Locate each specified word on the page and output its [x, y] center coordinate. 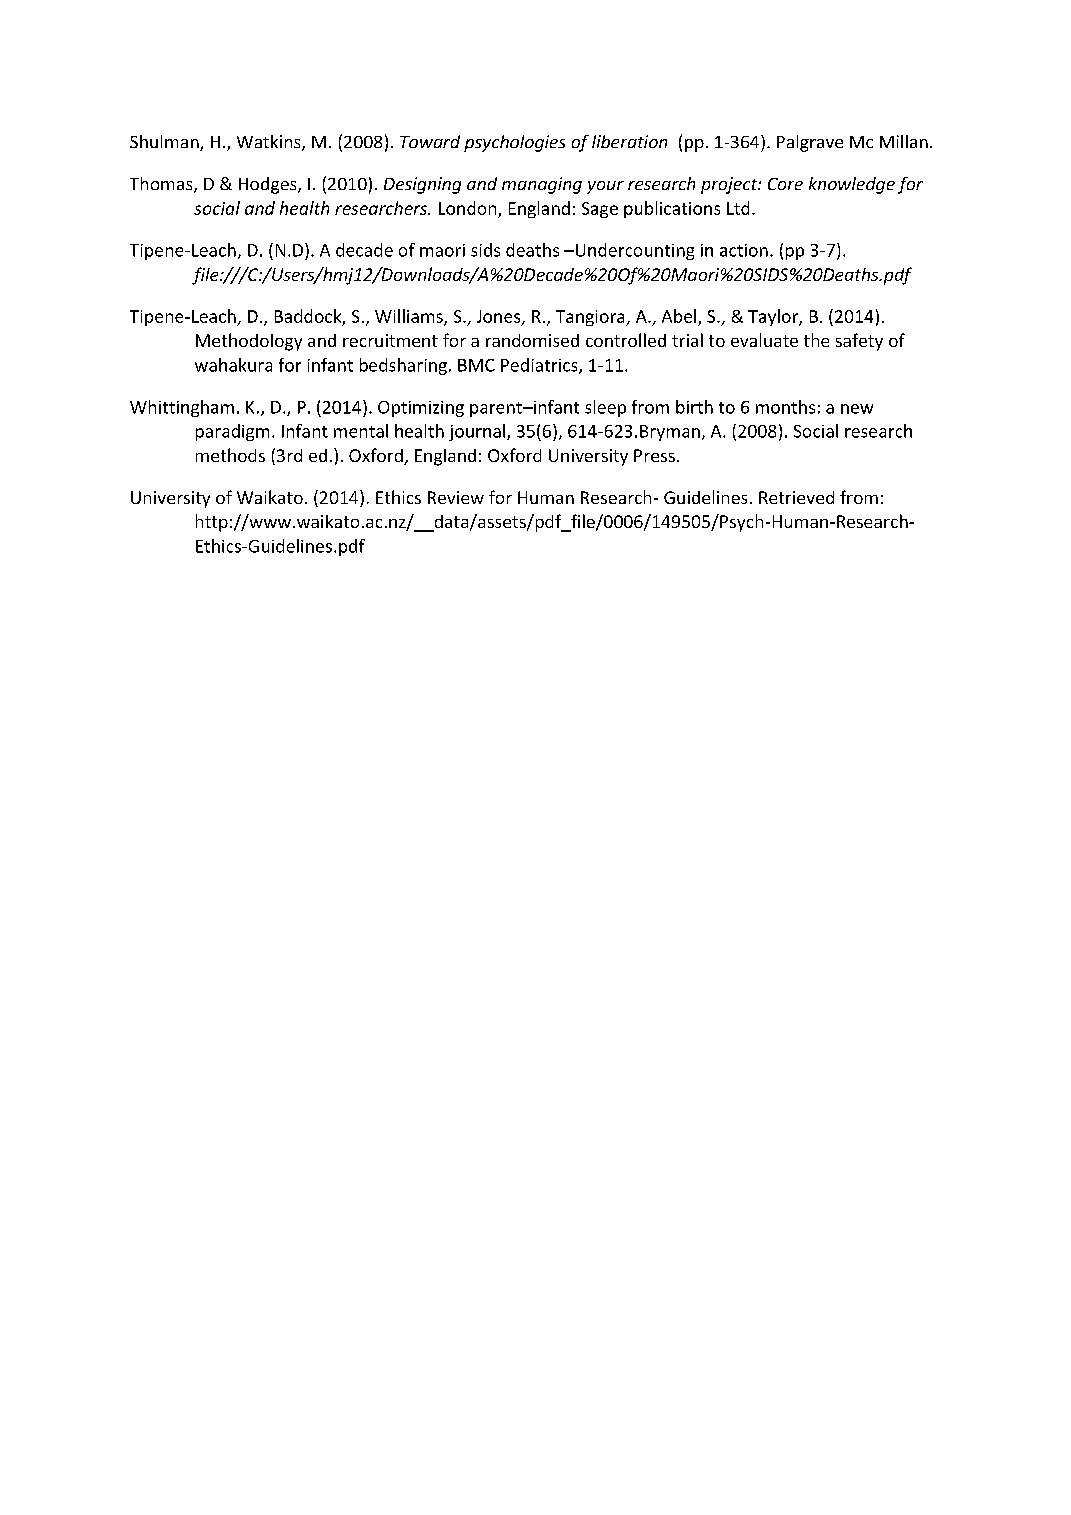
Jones [500, 317]
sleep [605, 408]
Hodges [269, 185]
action [744, 250]
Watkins [270, 143]
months [785, 407]
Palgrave [810, 143]
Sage [600, 210]
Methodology [249, 342]
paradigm [232, 432]
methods [230, 455]
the [816, 340]
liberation [629, 141]
